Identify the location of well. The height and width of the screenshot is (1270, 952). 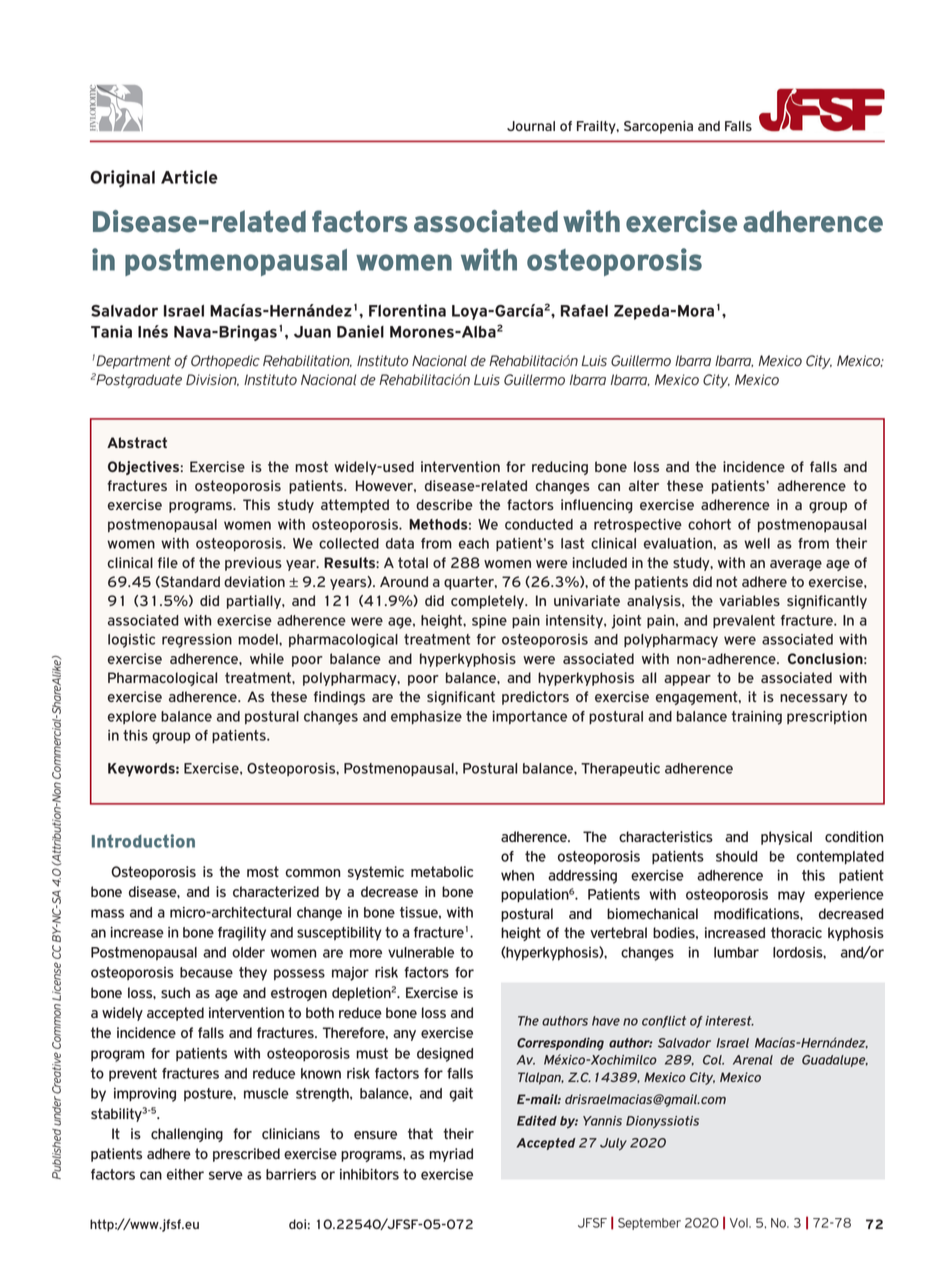
(757, 543).
